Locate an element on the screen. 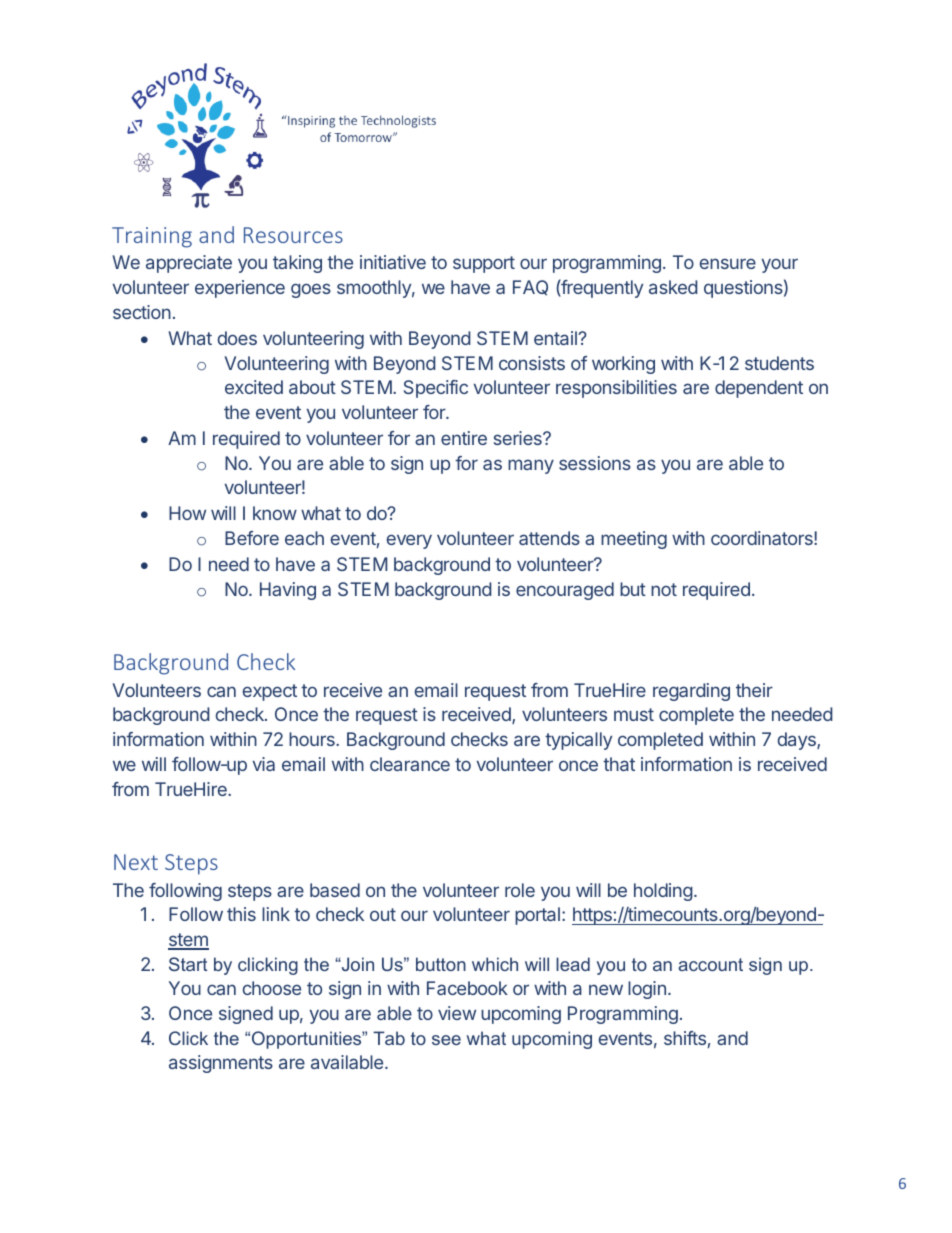 The image size is (952, 1233). via is located at coordinates (263, 764).
